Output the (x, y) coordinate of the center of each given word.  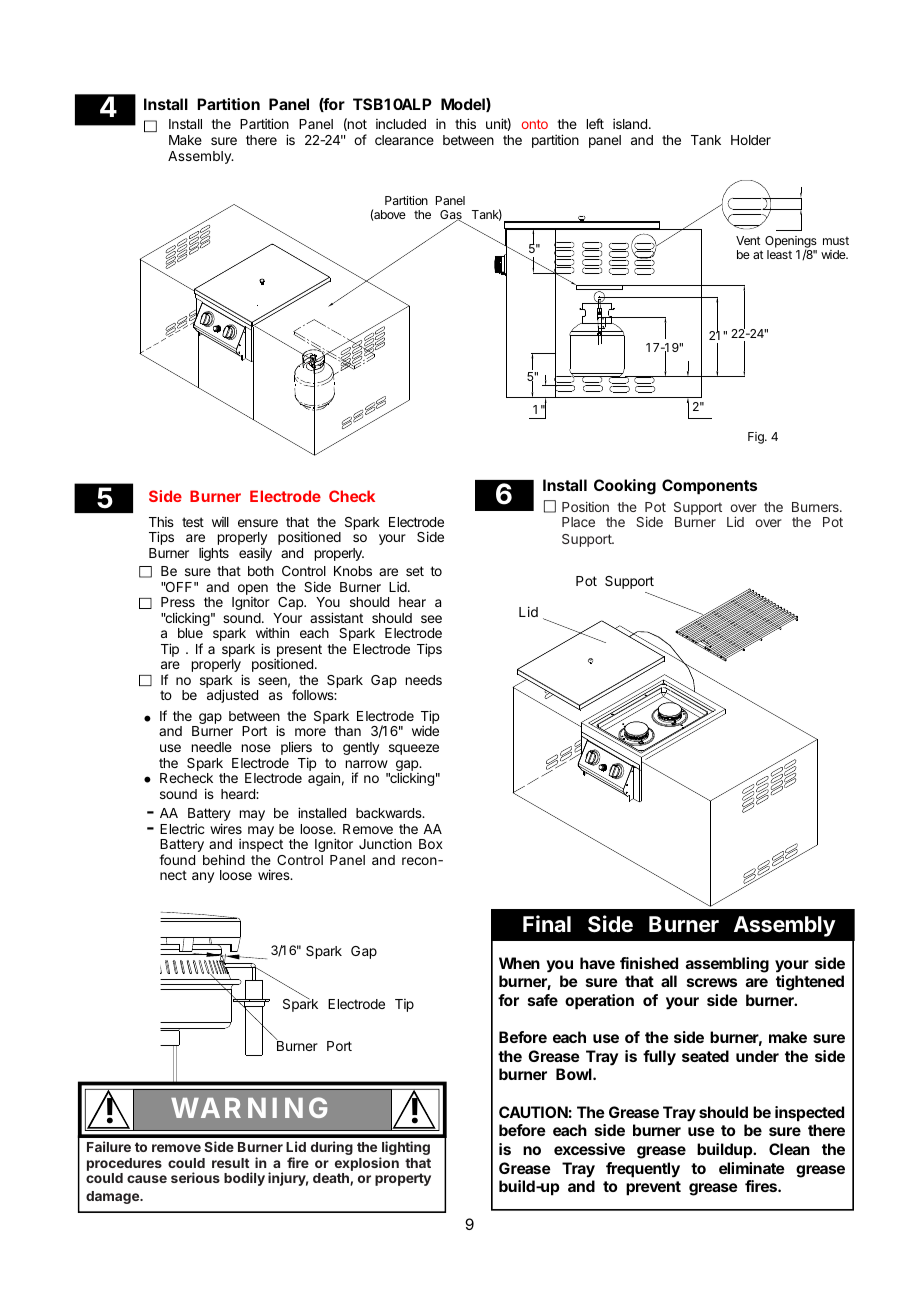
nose (256, 748)
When (519, 963)
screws (712, 982)
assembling (727, 965)
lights (214, 554)
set (415, 571)
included (401, 124)
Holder (751, 140)
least (779, 254)
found (177, 859)
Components (709, 487)
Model (464, 105)
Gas (451, 216)
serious (195, 1177)
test (193, 522)
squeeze (414, 749)
